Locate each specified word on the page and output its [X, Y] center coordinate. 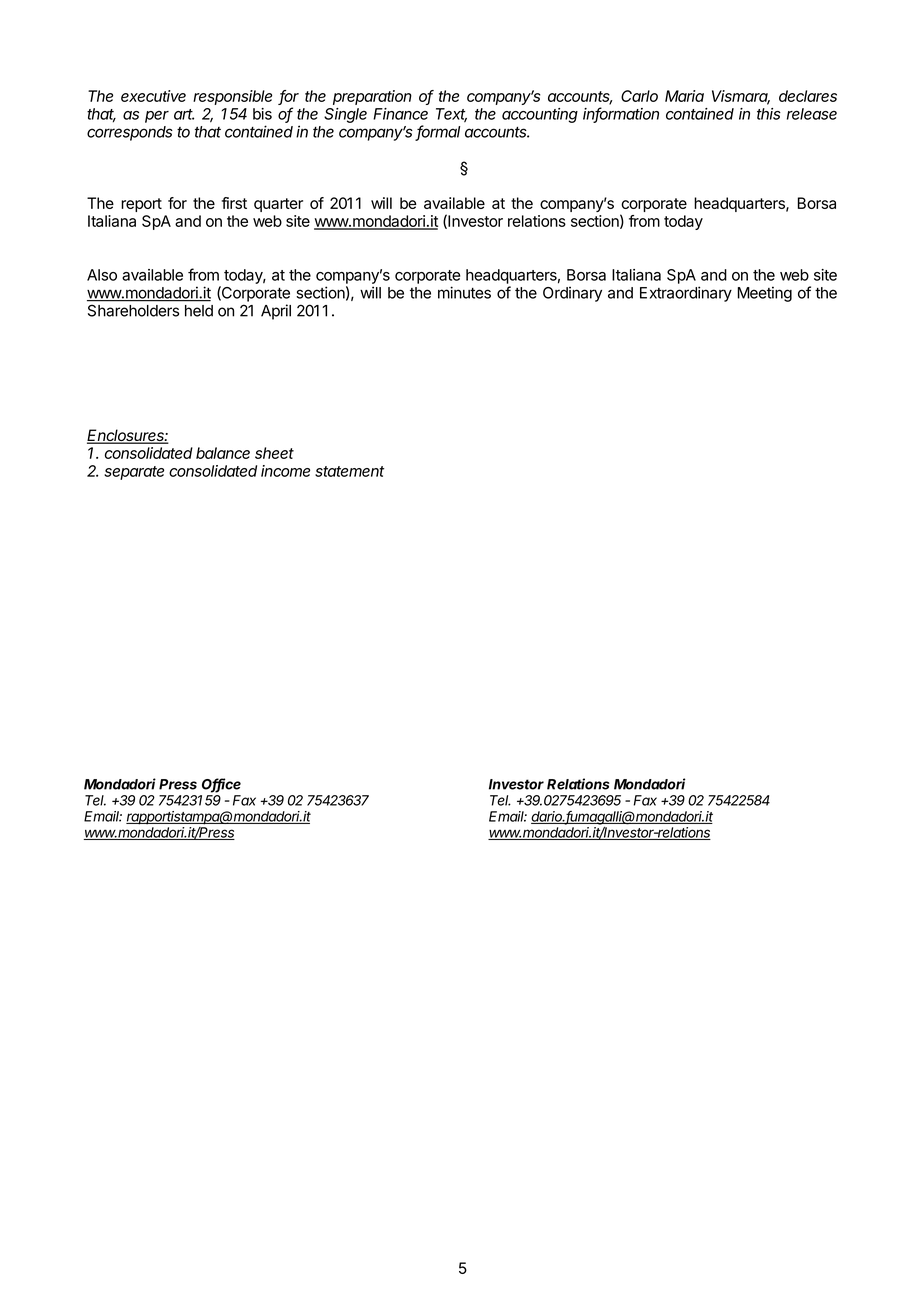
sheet [274, 453]
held [199, 311]
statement [349, 471]
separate [134, 473]
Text [451, 115]
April [276, 312]
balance [223, 453]
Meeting [765, 294]
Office [221, 785]
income [285, 471]
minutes [464, 292]
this [769, 114]
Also [102, 275]
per [157, 117]
